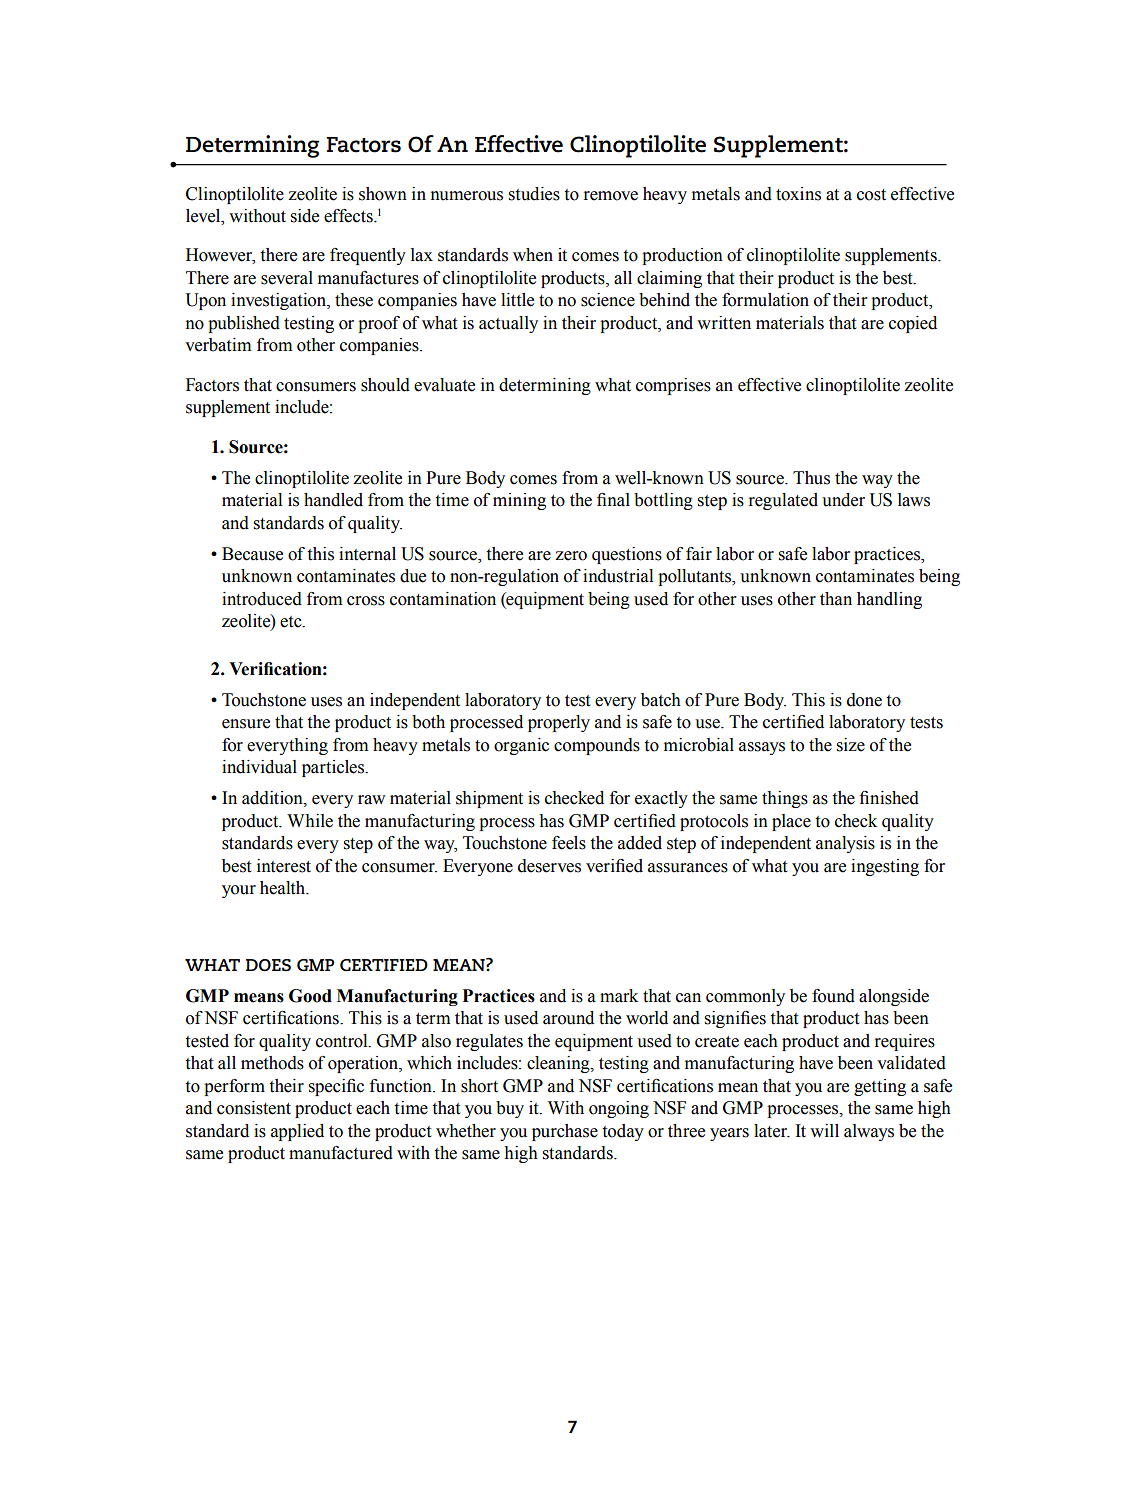 The width and height of the screenshot is (1147, 1485). I want to click on Thus, so click(811, 478).
